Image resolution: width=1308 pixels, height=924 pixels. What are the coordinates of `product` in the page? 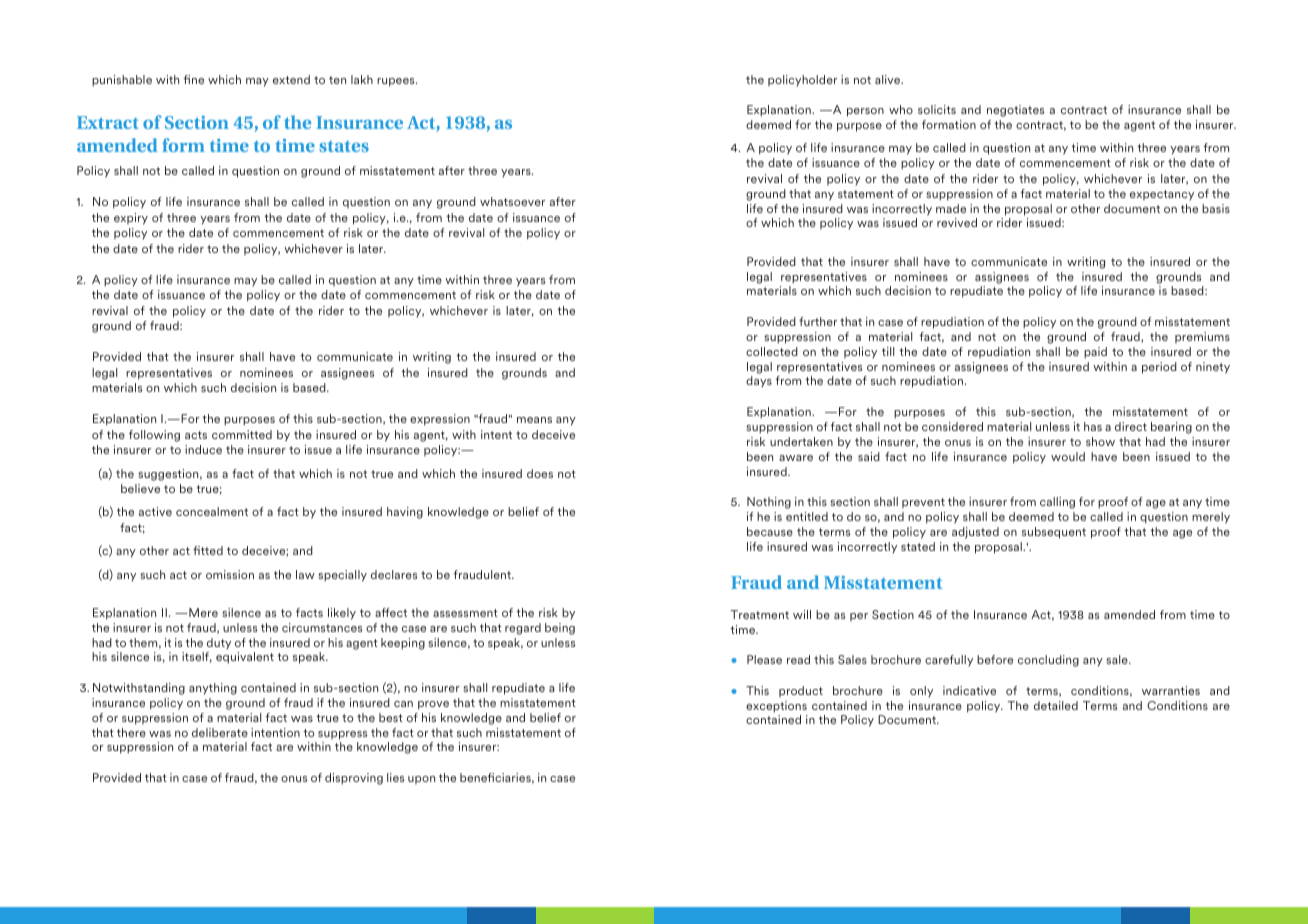 It's located at (801, 691).
